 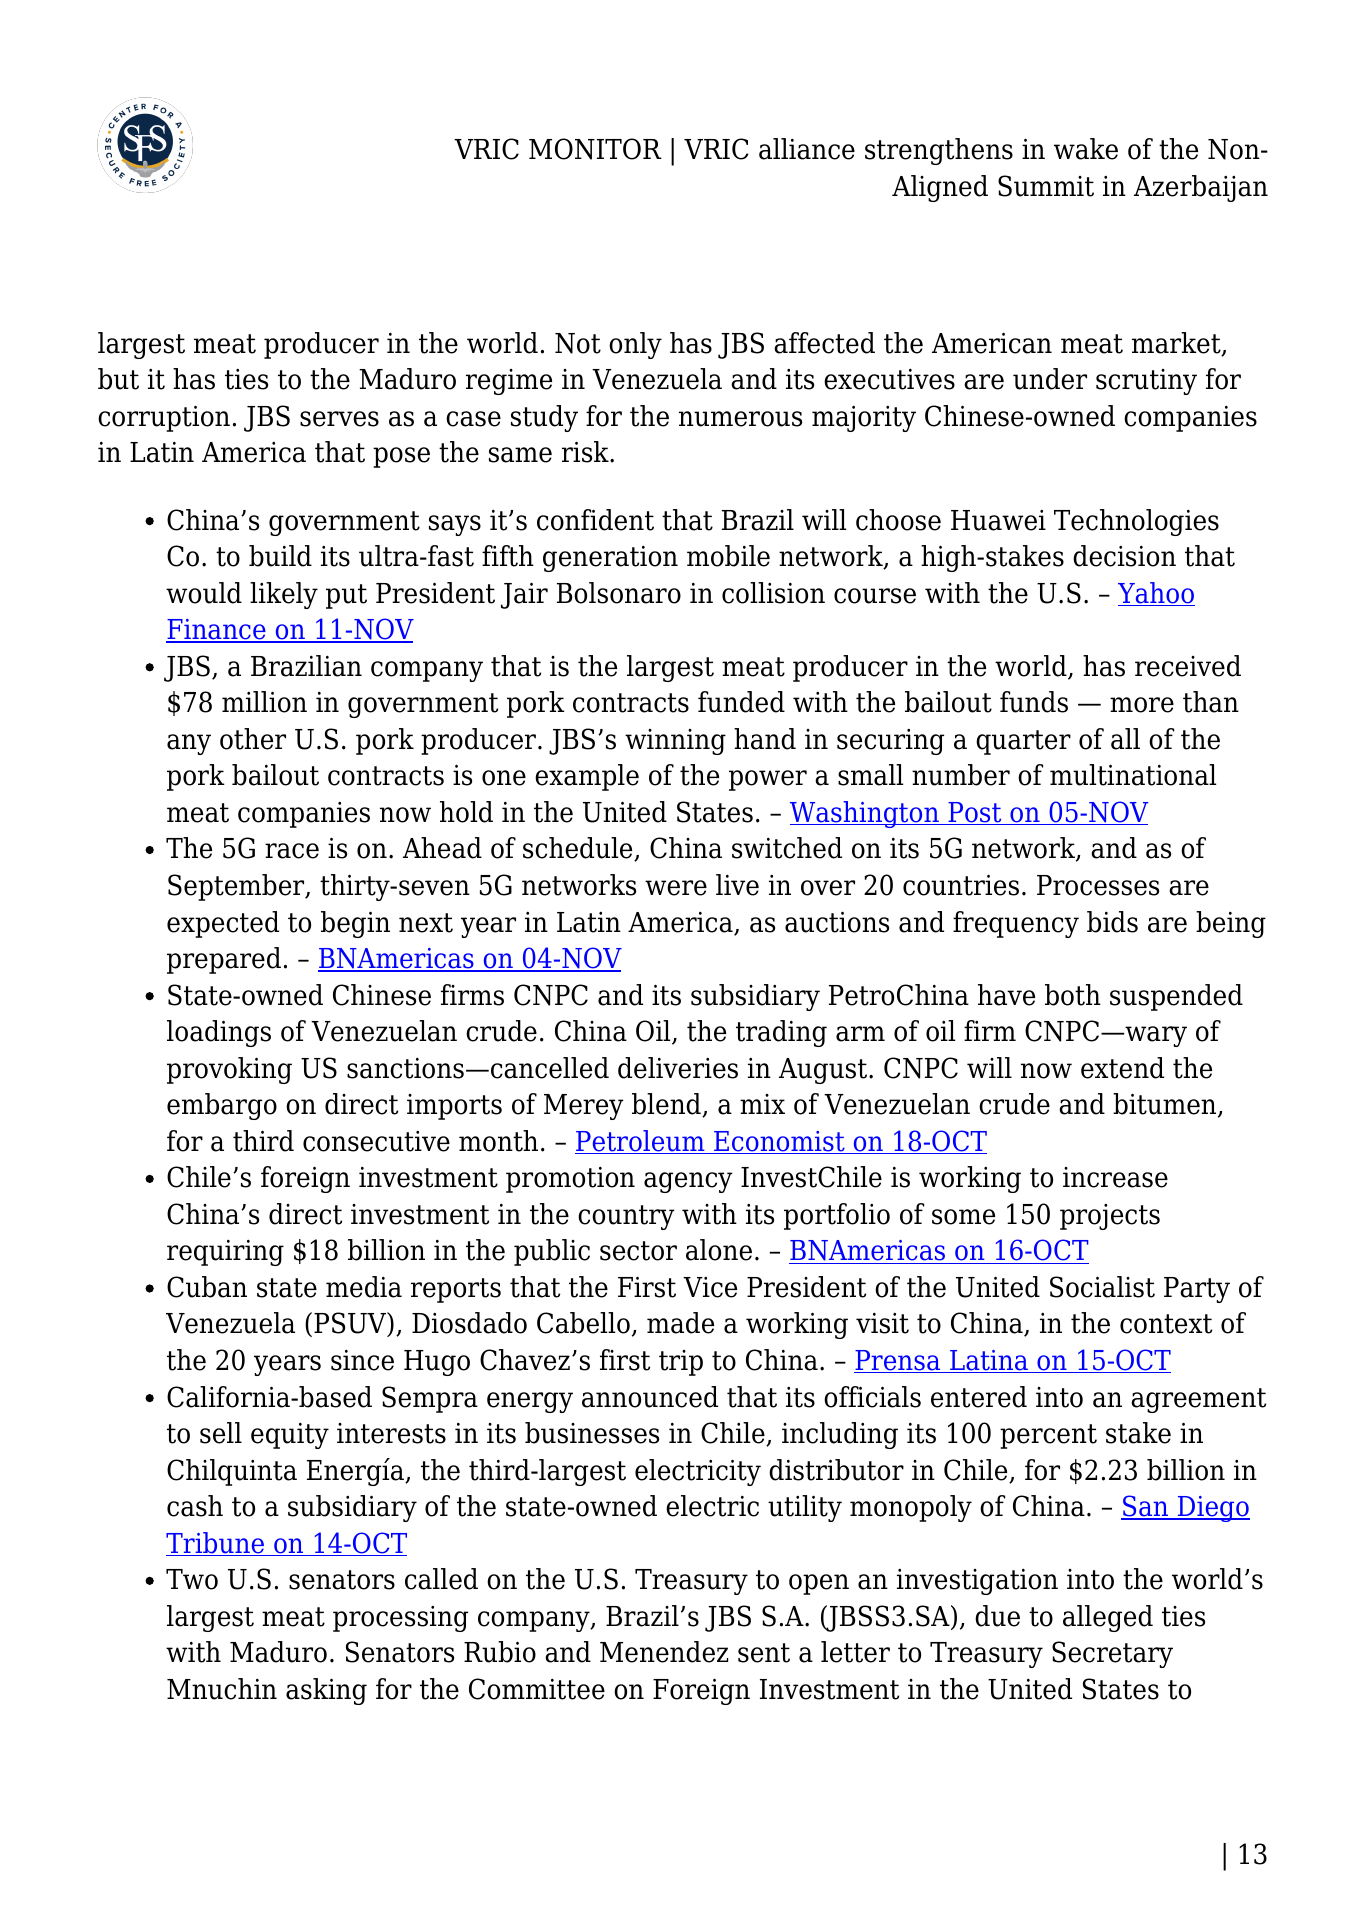 I want to click on bids, so click(x=1112, y=922).
